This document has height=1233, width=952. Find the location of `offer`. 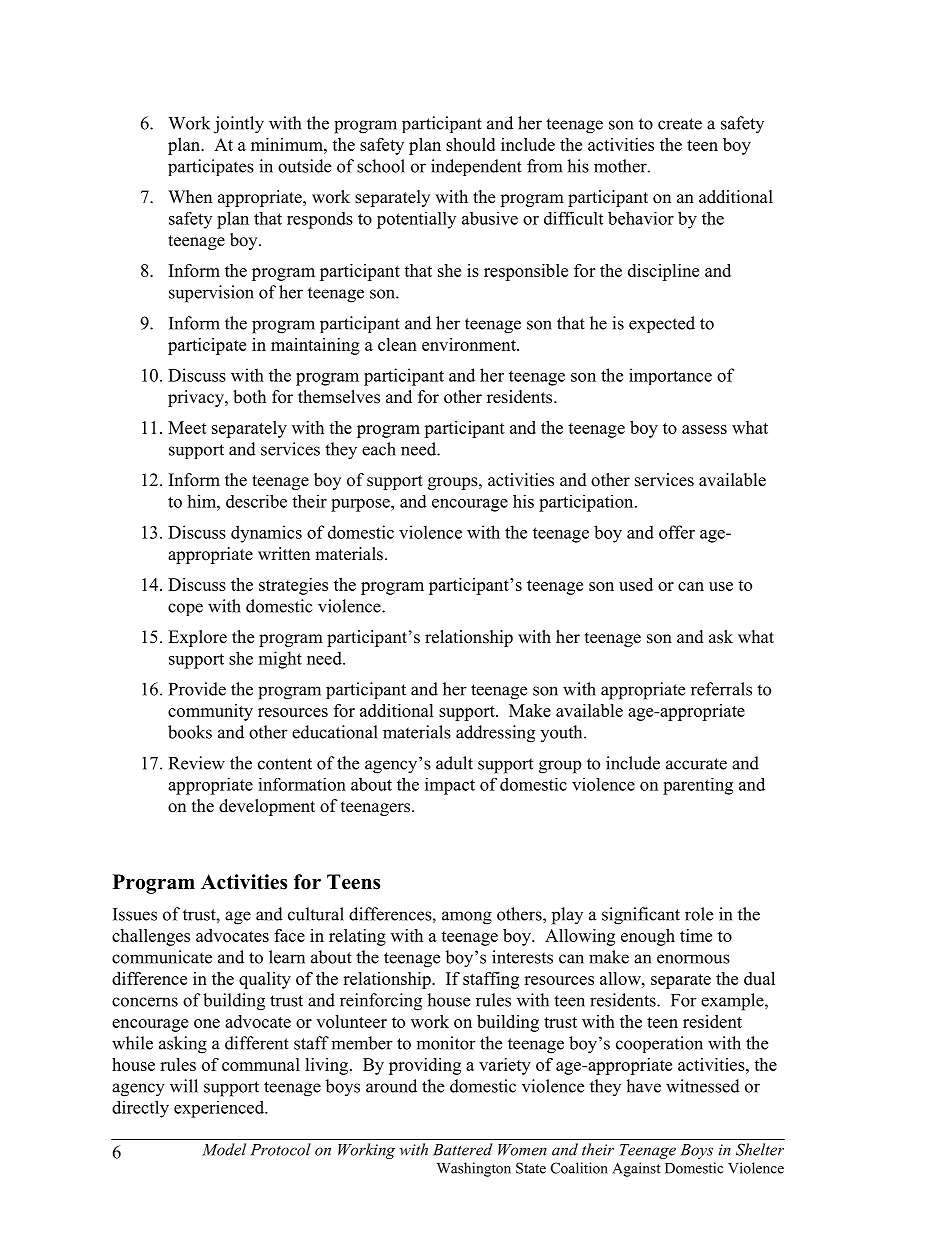

offer is located at coordinates (677, 532).
